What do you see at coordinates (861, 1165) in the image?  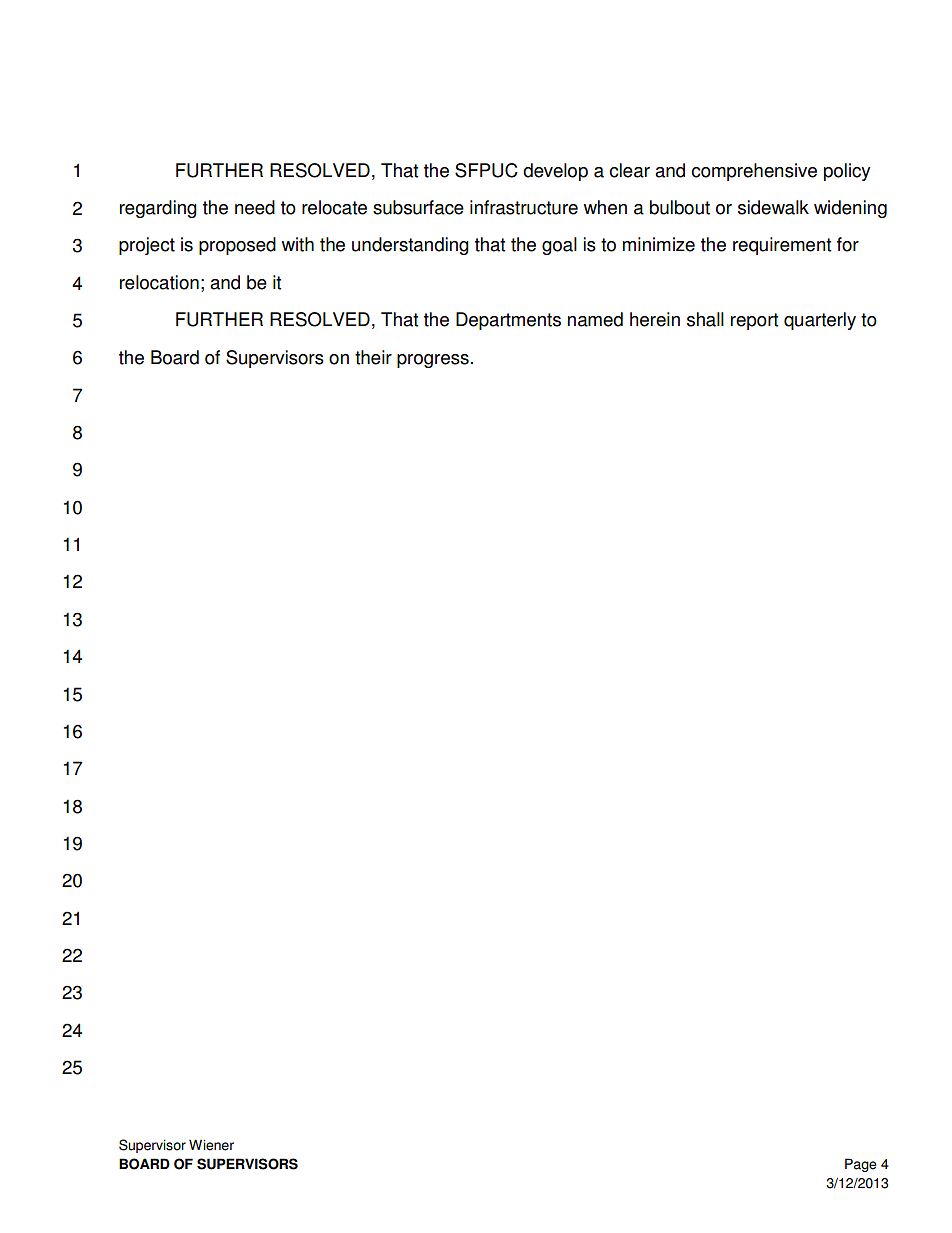 I see `Page` at bounding box center [861, 1165].
